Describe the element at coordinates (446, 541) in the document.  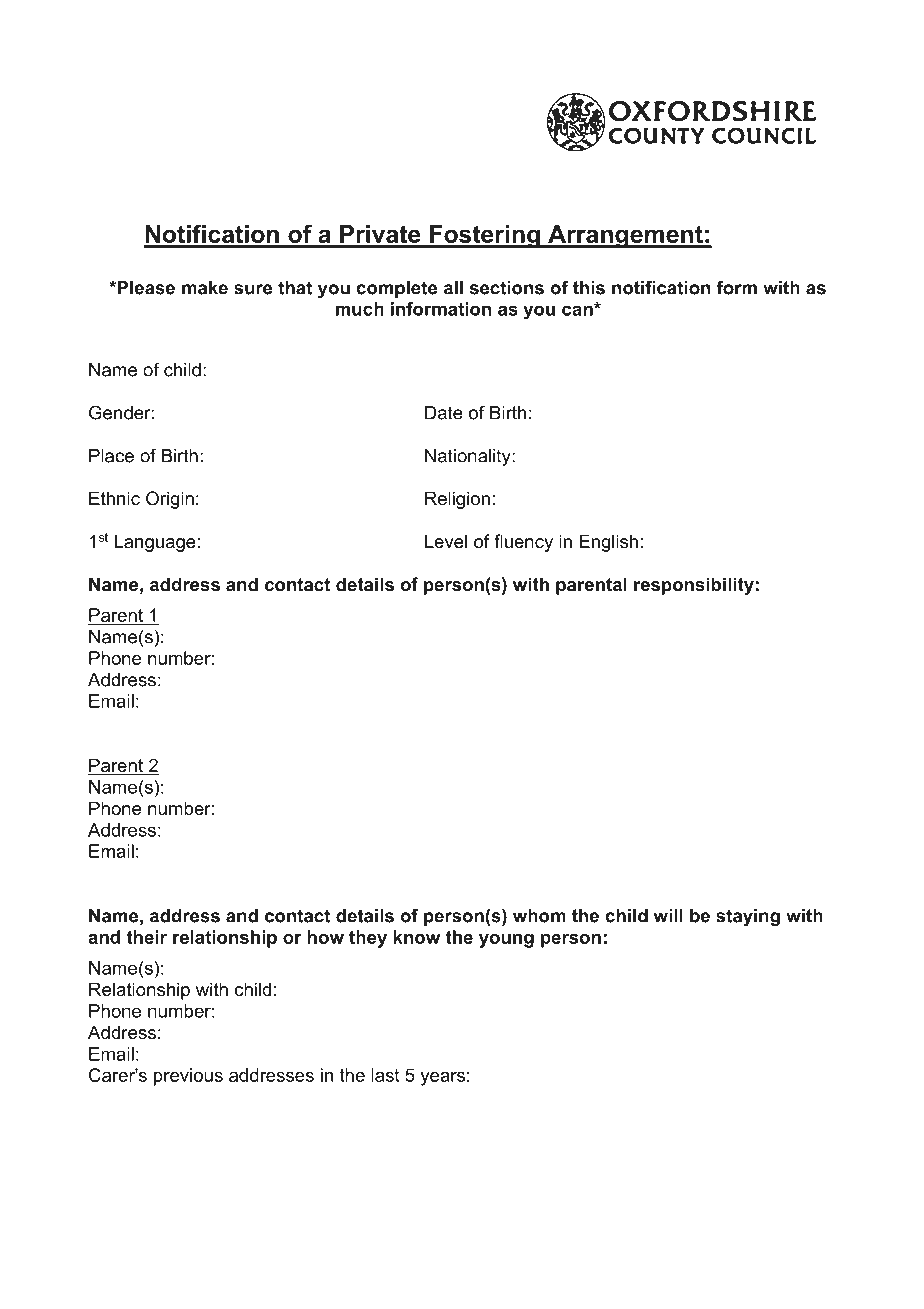
I see `Level` at that location.
